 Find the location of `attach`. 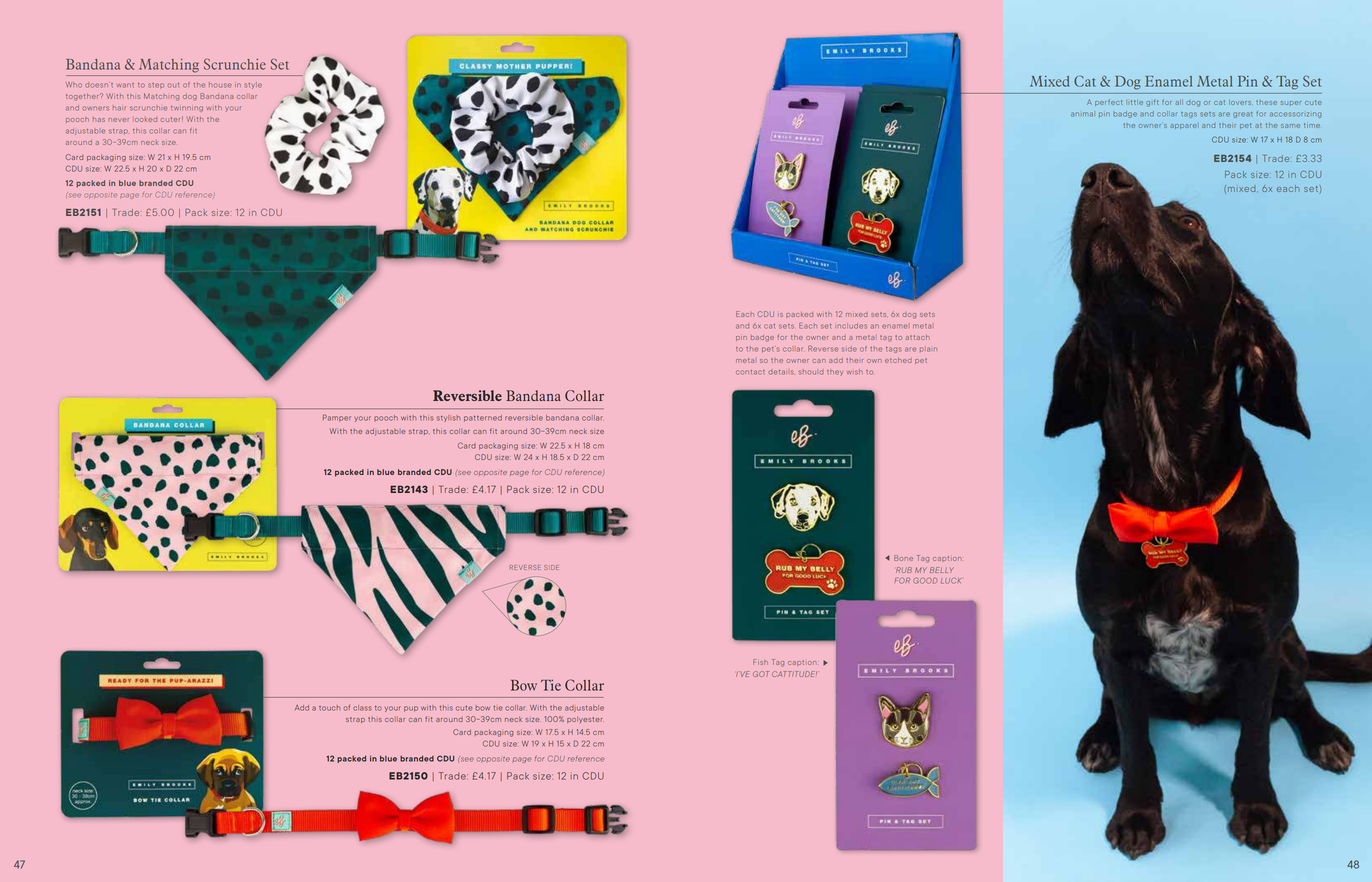

attach is located at coordinates (918, 337).
